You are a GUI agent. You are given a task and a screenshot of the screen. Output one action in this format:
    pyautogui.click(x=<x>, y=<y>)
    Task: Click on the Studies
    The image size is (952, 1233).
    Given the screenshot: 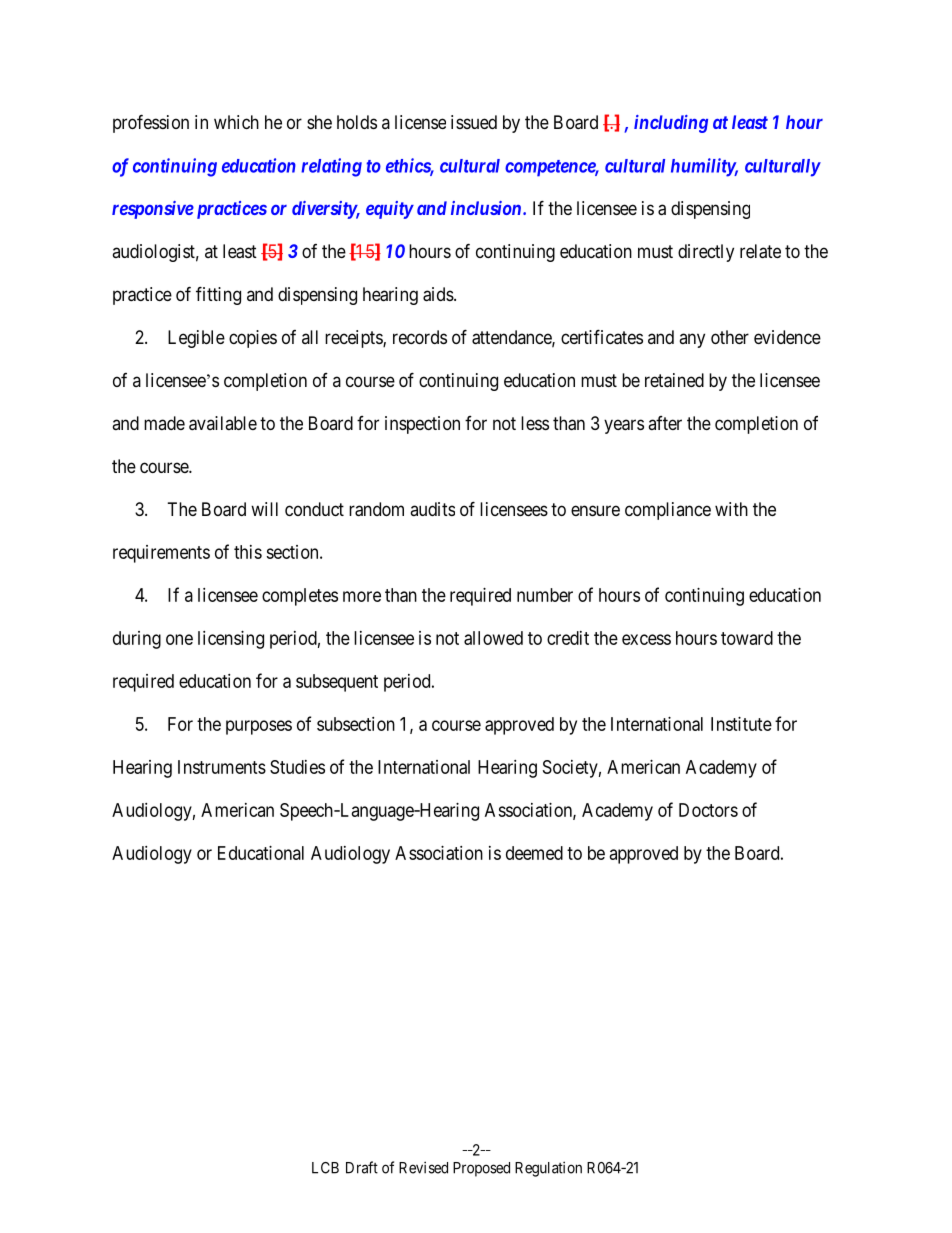 What is the action you would take?
    pyautogui.click(x=297, y=767)
